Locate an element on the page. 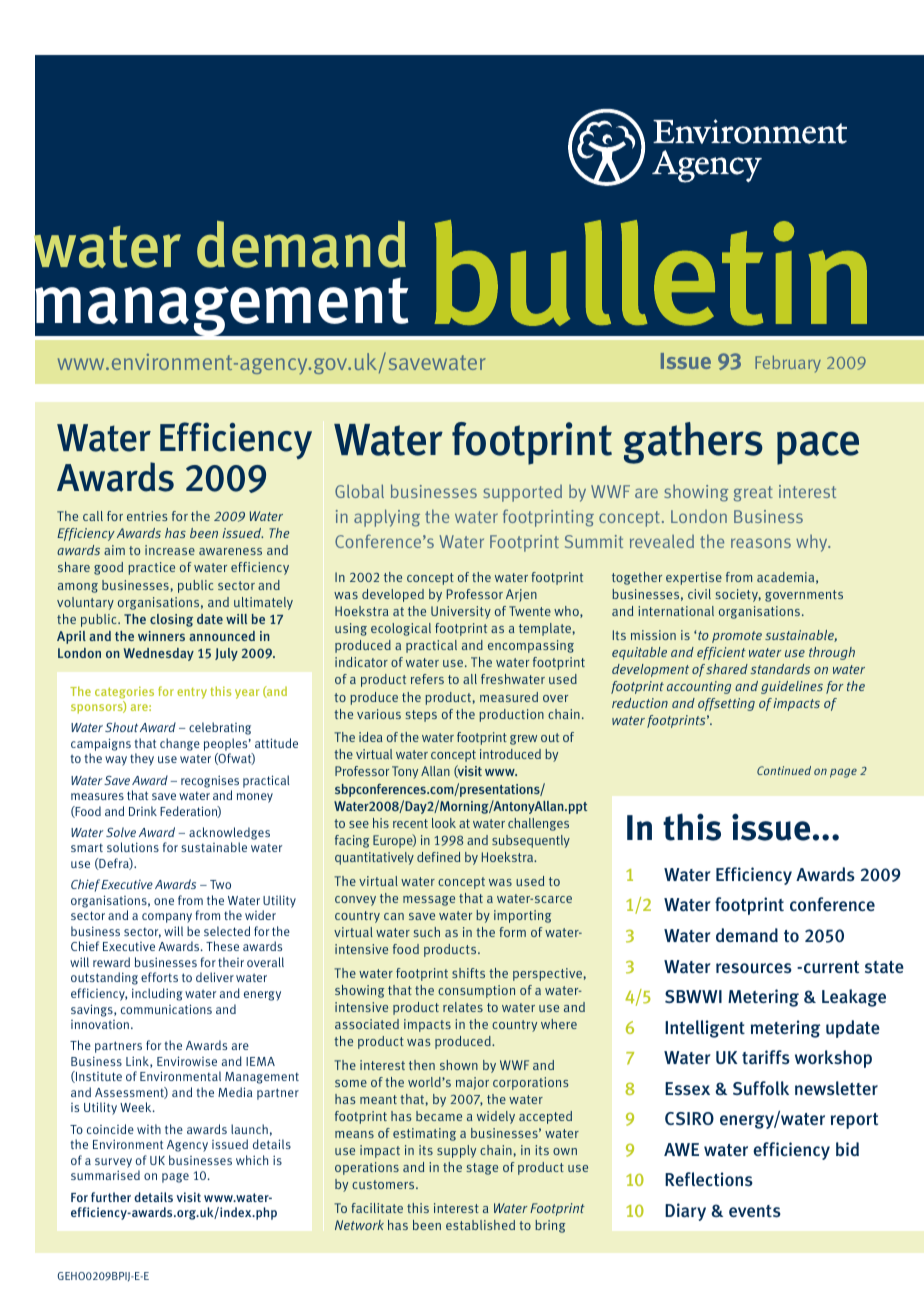  supported is located at coordinates (522, 493).
